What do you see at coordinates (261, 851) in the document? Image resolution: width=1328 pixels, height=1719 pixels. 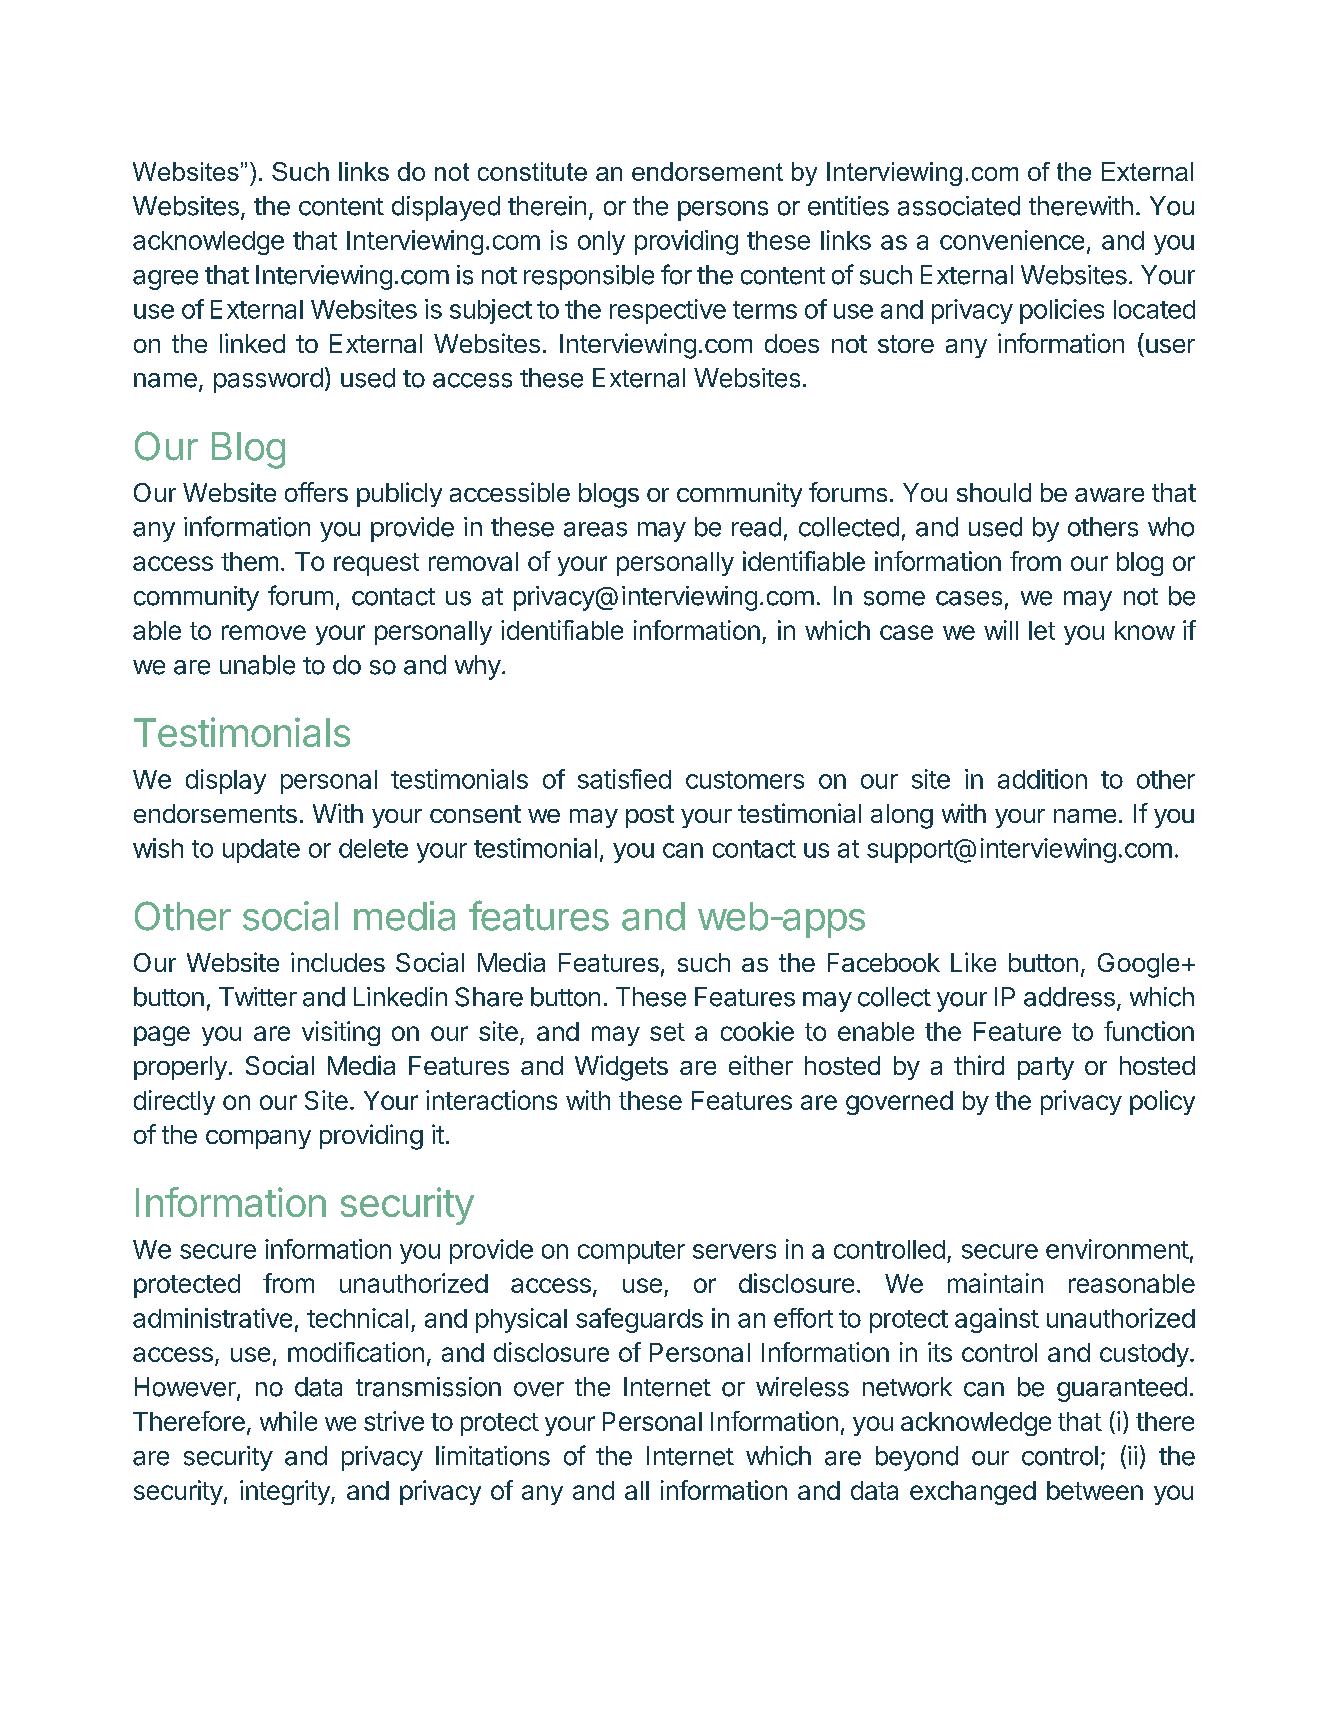 I see `update` at bounding box center [261, 851].
